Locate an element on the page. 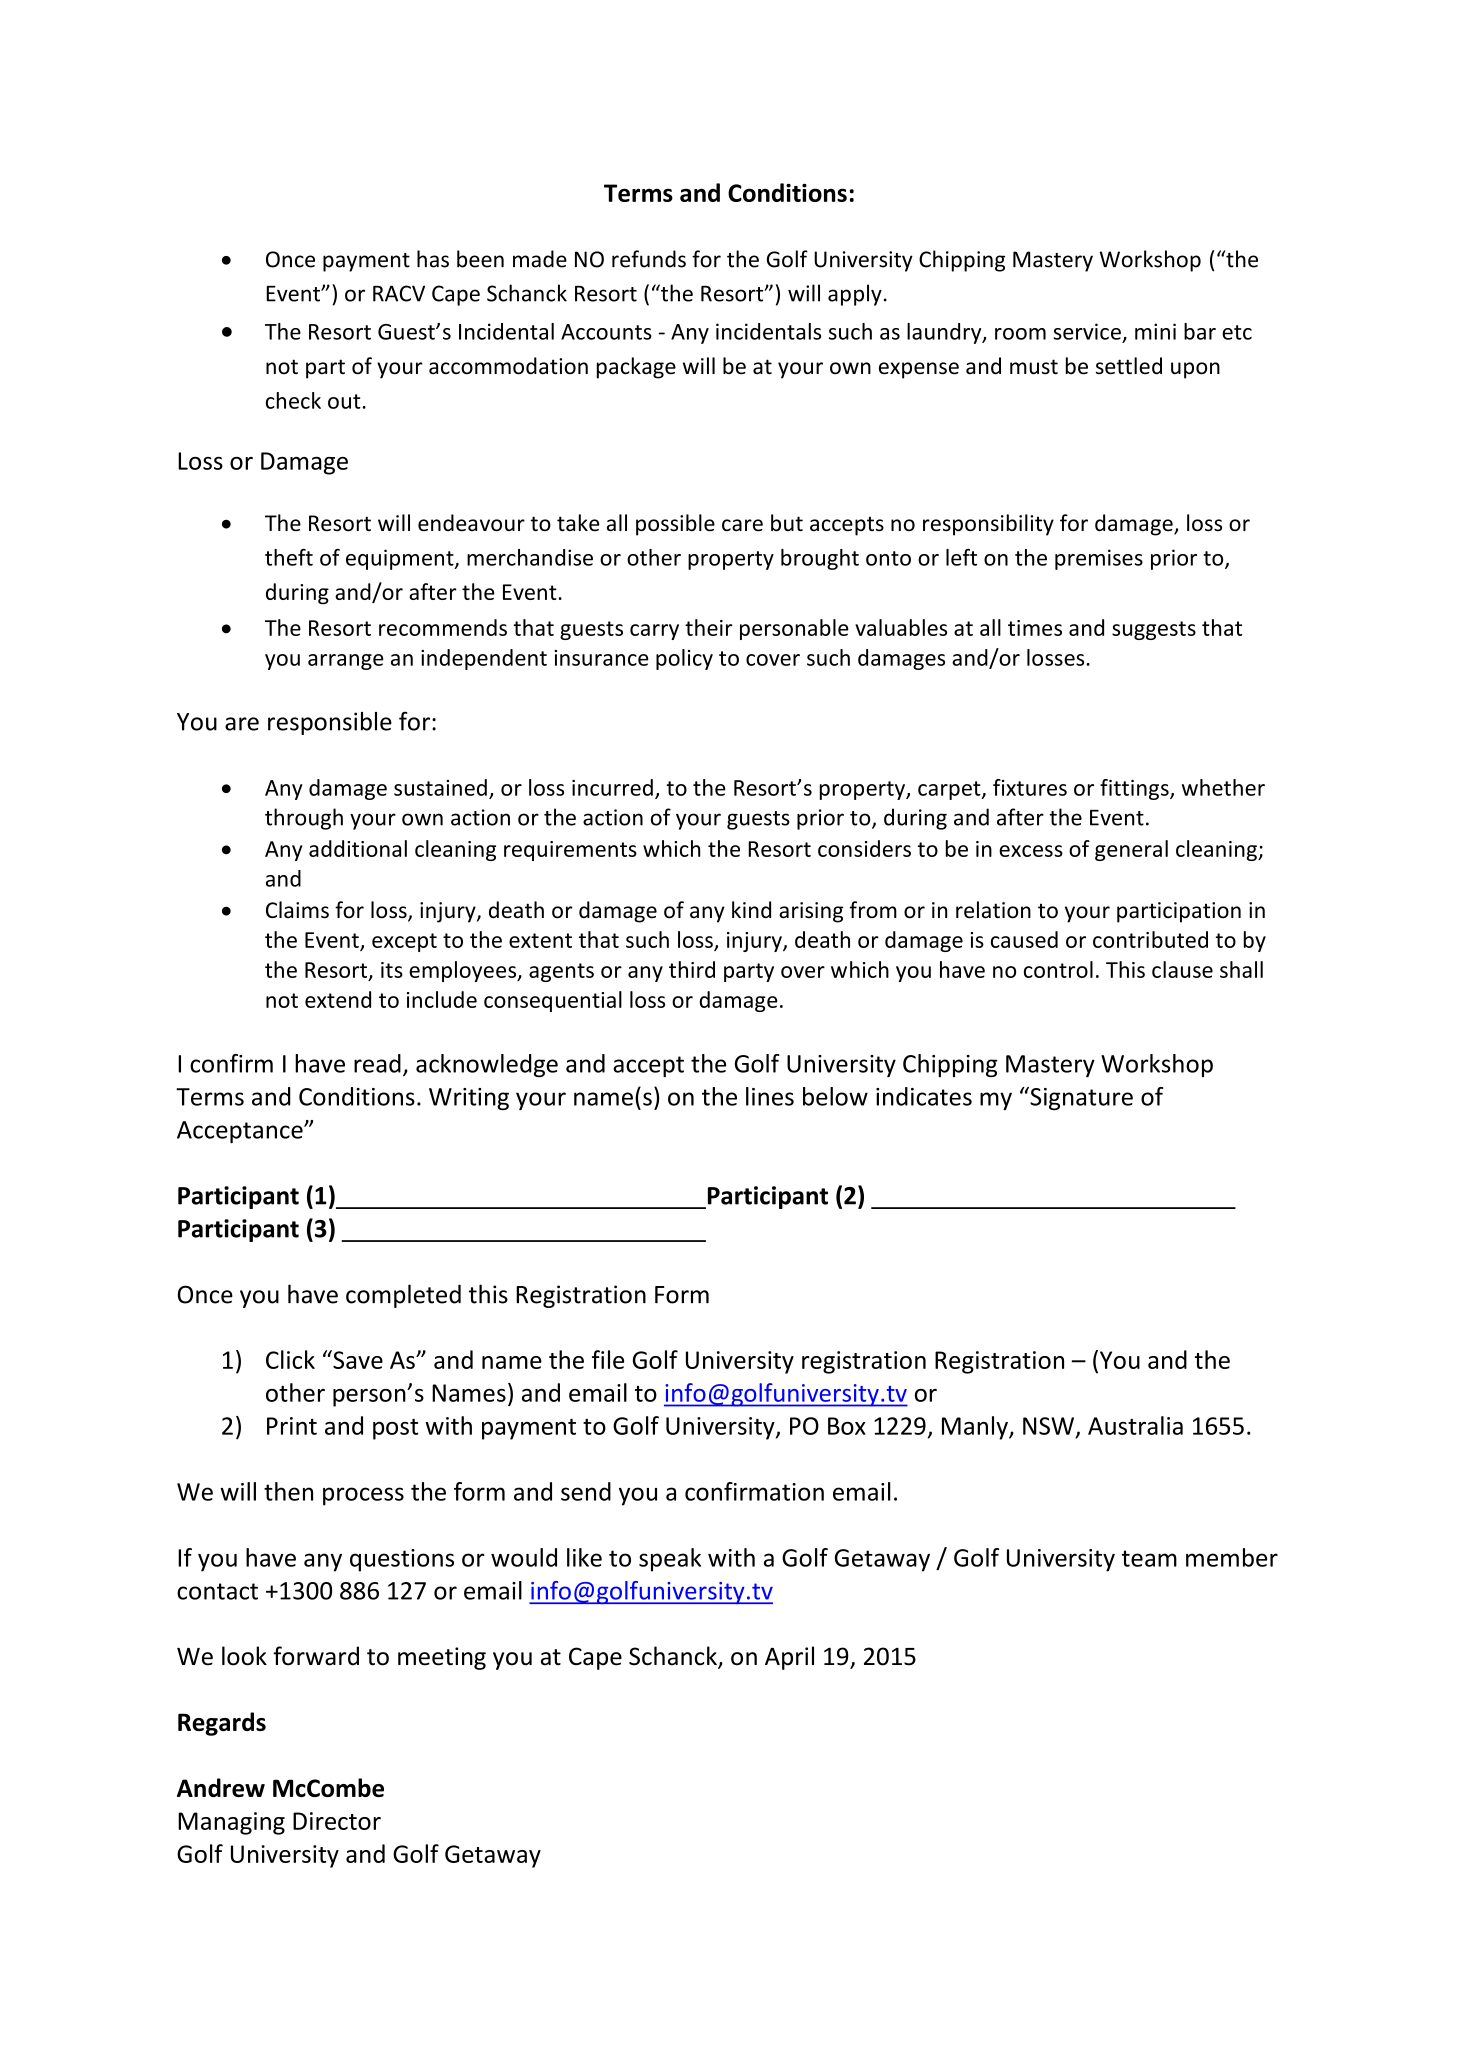 The width and height of the image is (1459, 2064). Signature is located at coordinates (1080, 1098).
